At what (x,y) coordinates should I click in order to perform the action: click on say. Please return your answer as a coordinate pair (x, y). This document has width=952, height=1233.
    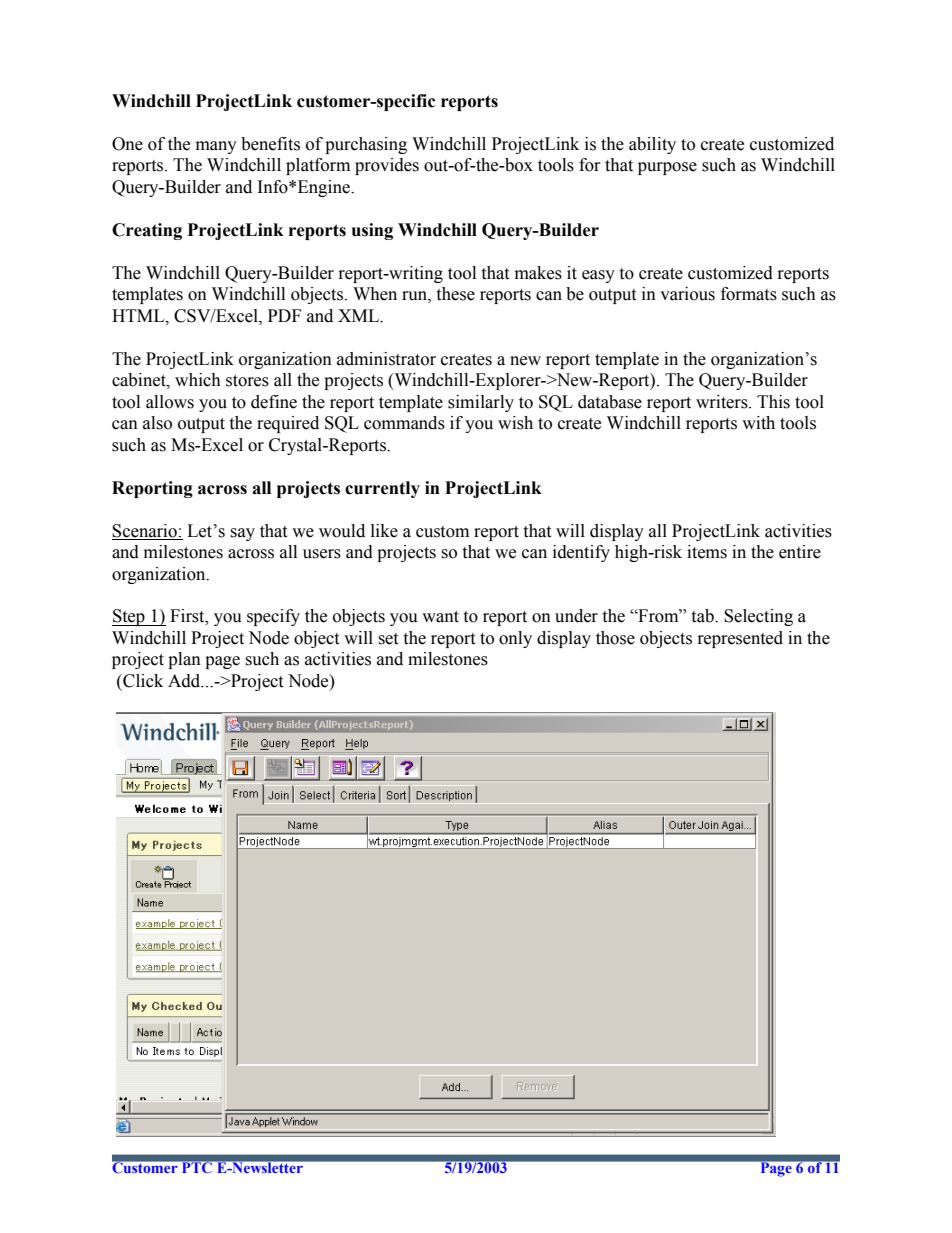
    Looking at the image, I should click on (242, 534).
